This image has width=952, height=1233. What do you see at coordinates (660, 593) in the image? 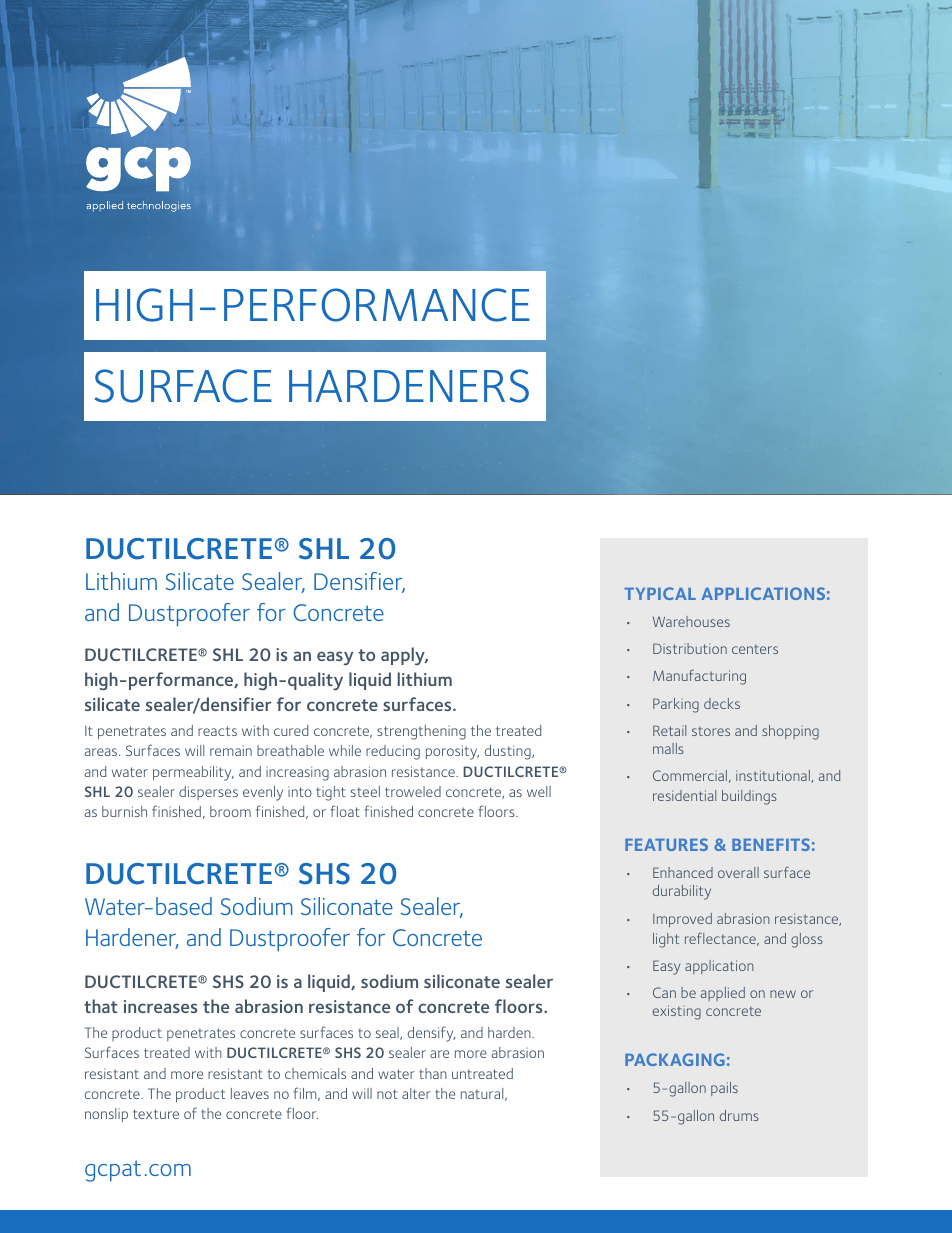
I see `TYPICAL` at bounding box center [660, 593].
